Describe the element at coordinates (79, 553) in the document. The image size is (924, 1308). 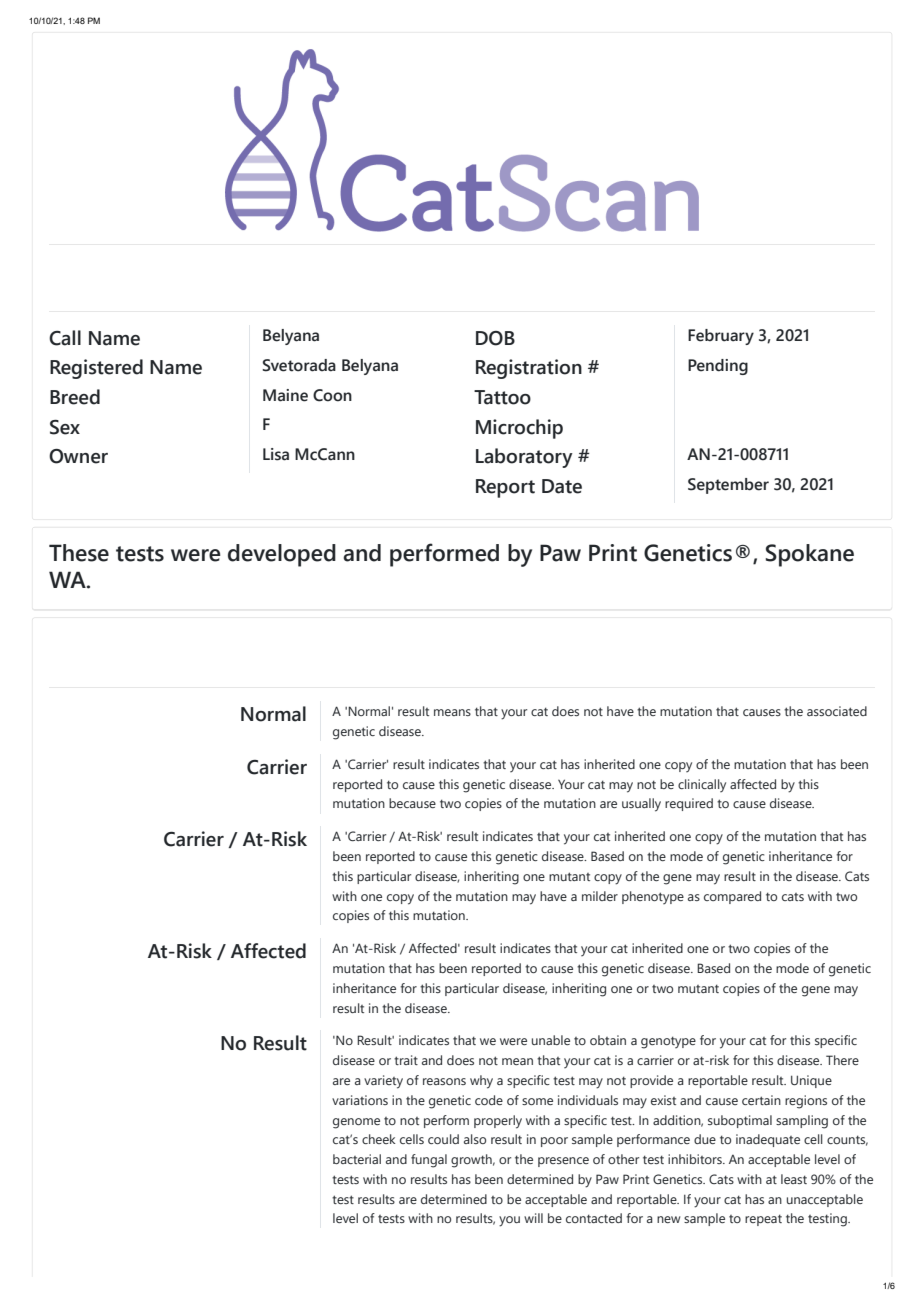
I see `These` at that location.
